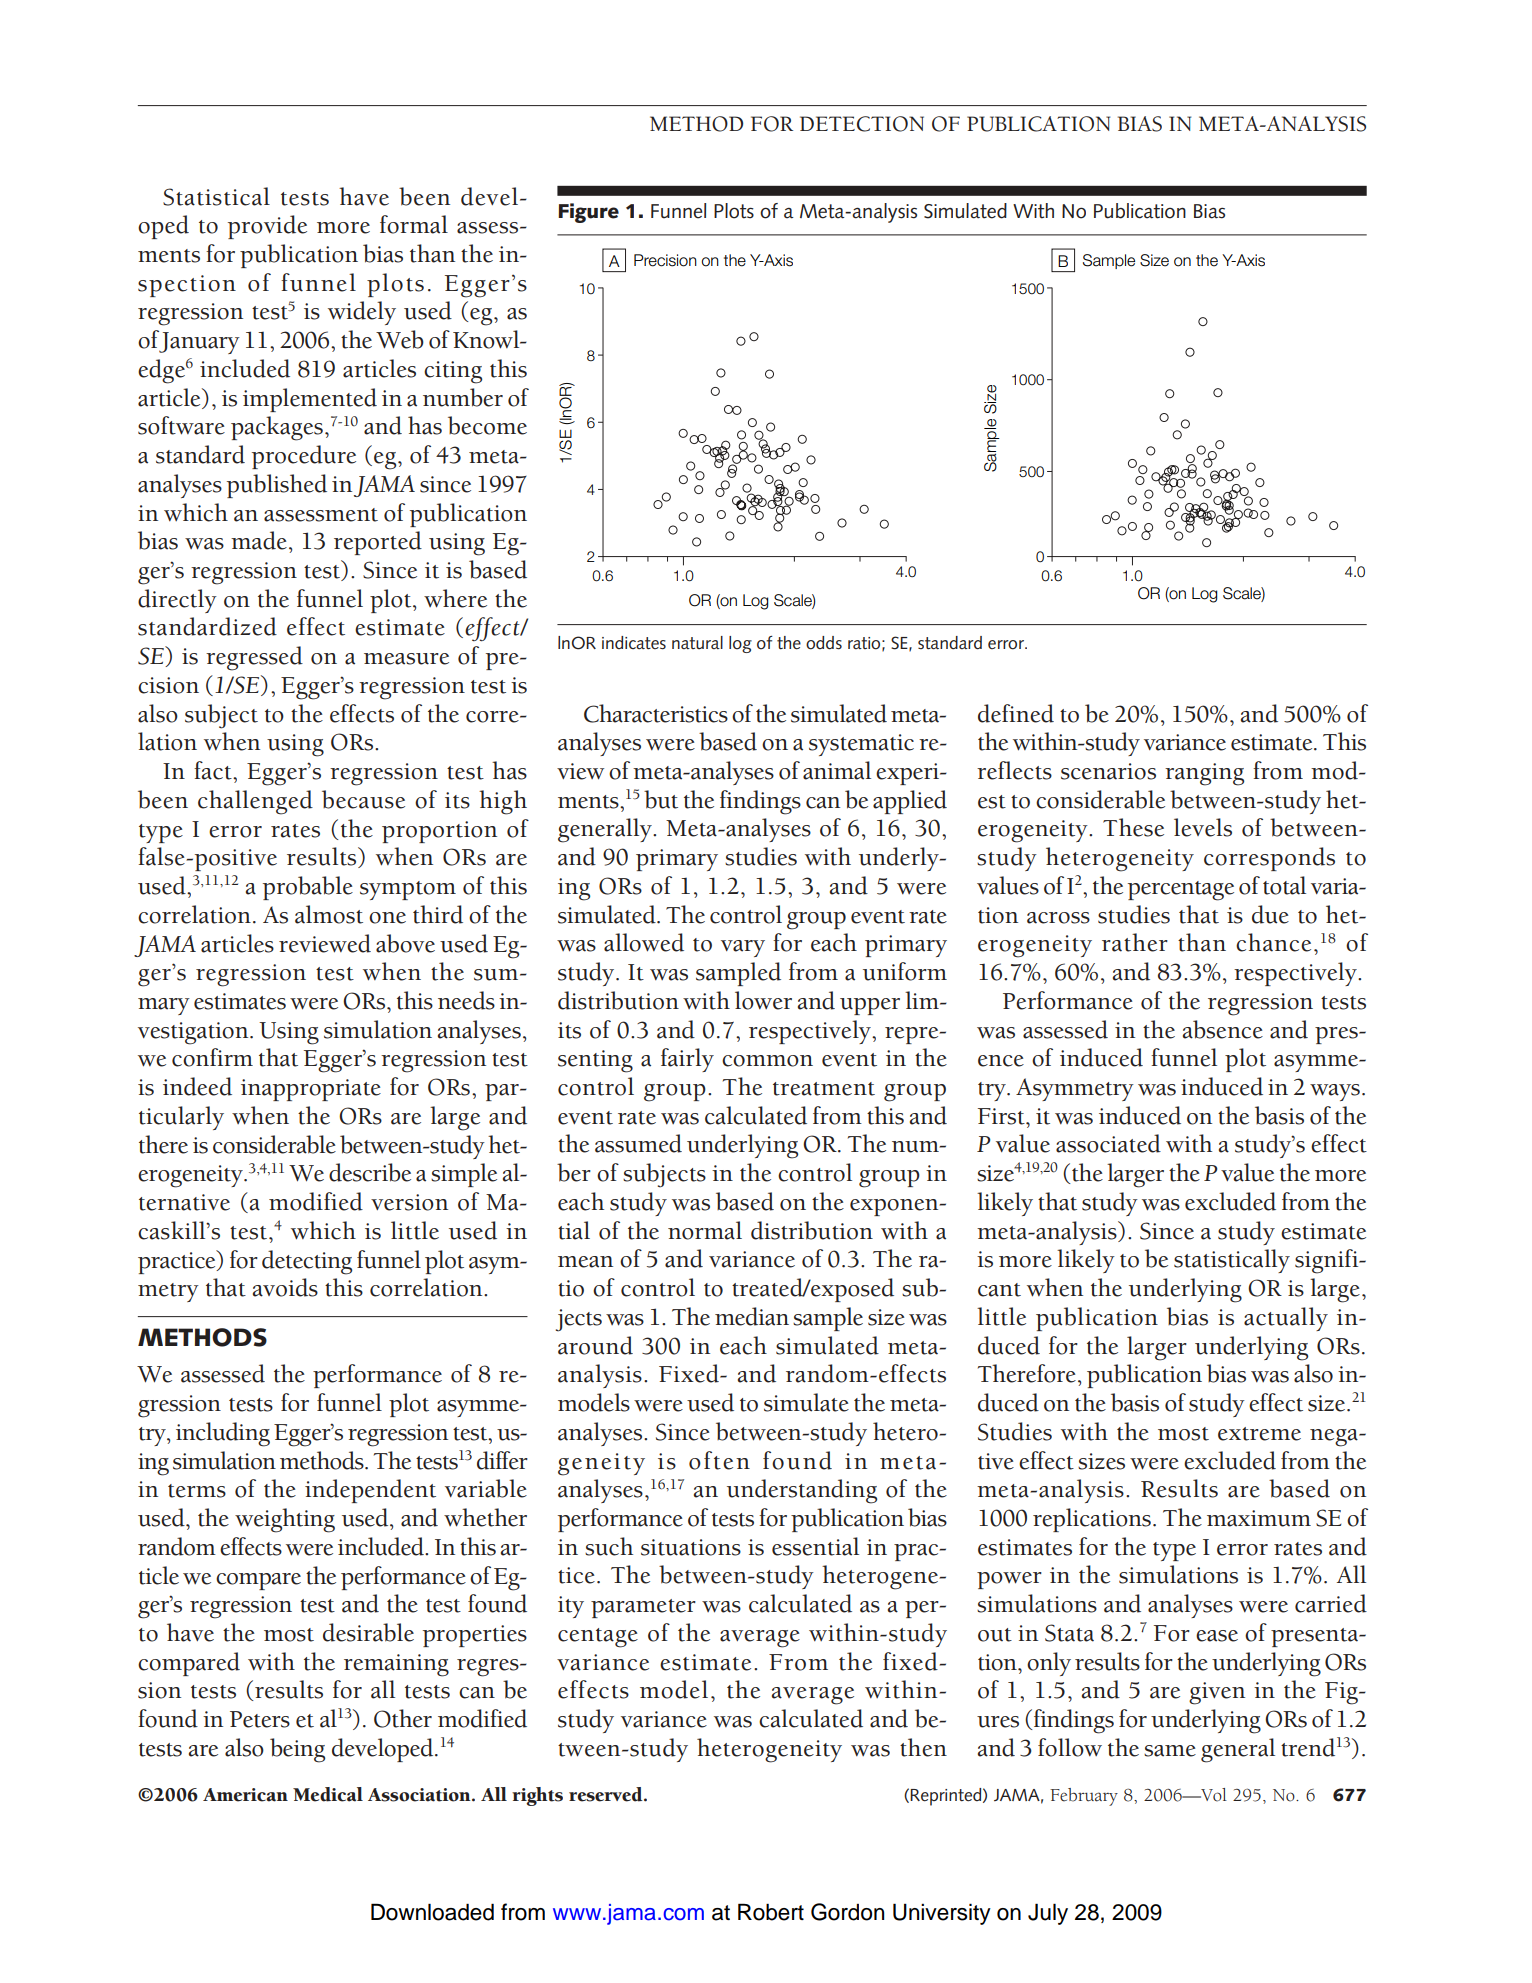  What do you see at coordinates (1084, 1797) in the screenshot?
I see `February` at bounding box center [1084, 1797].
